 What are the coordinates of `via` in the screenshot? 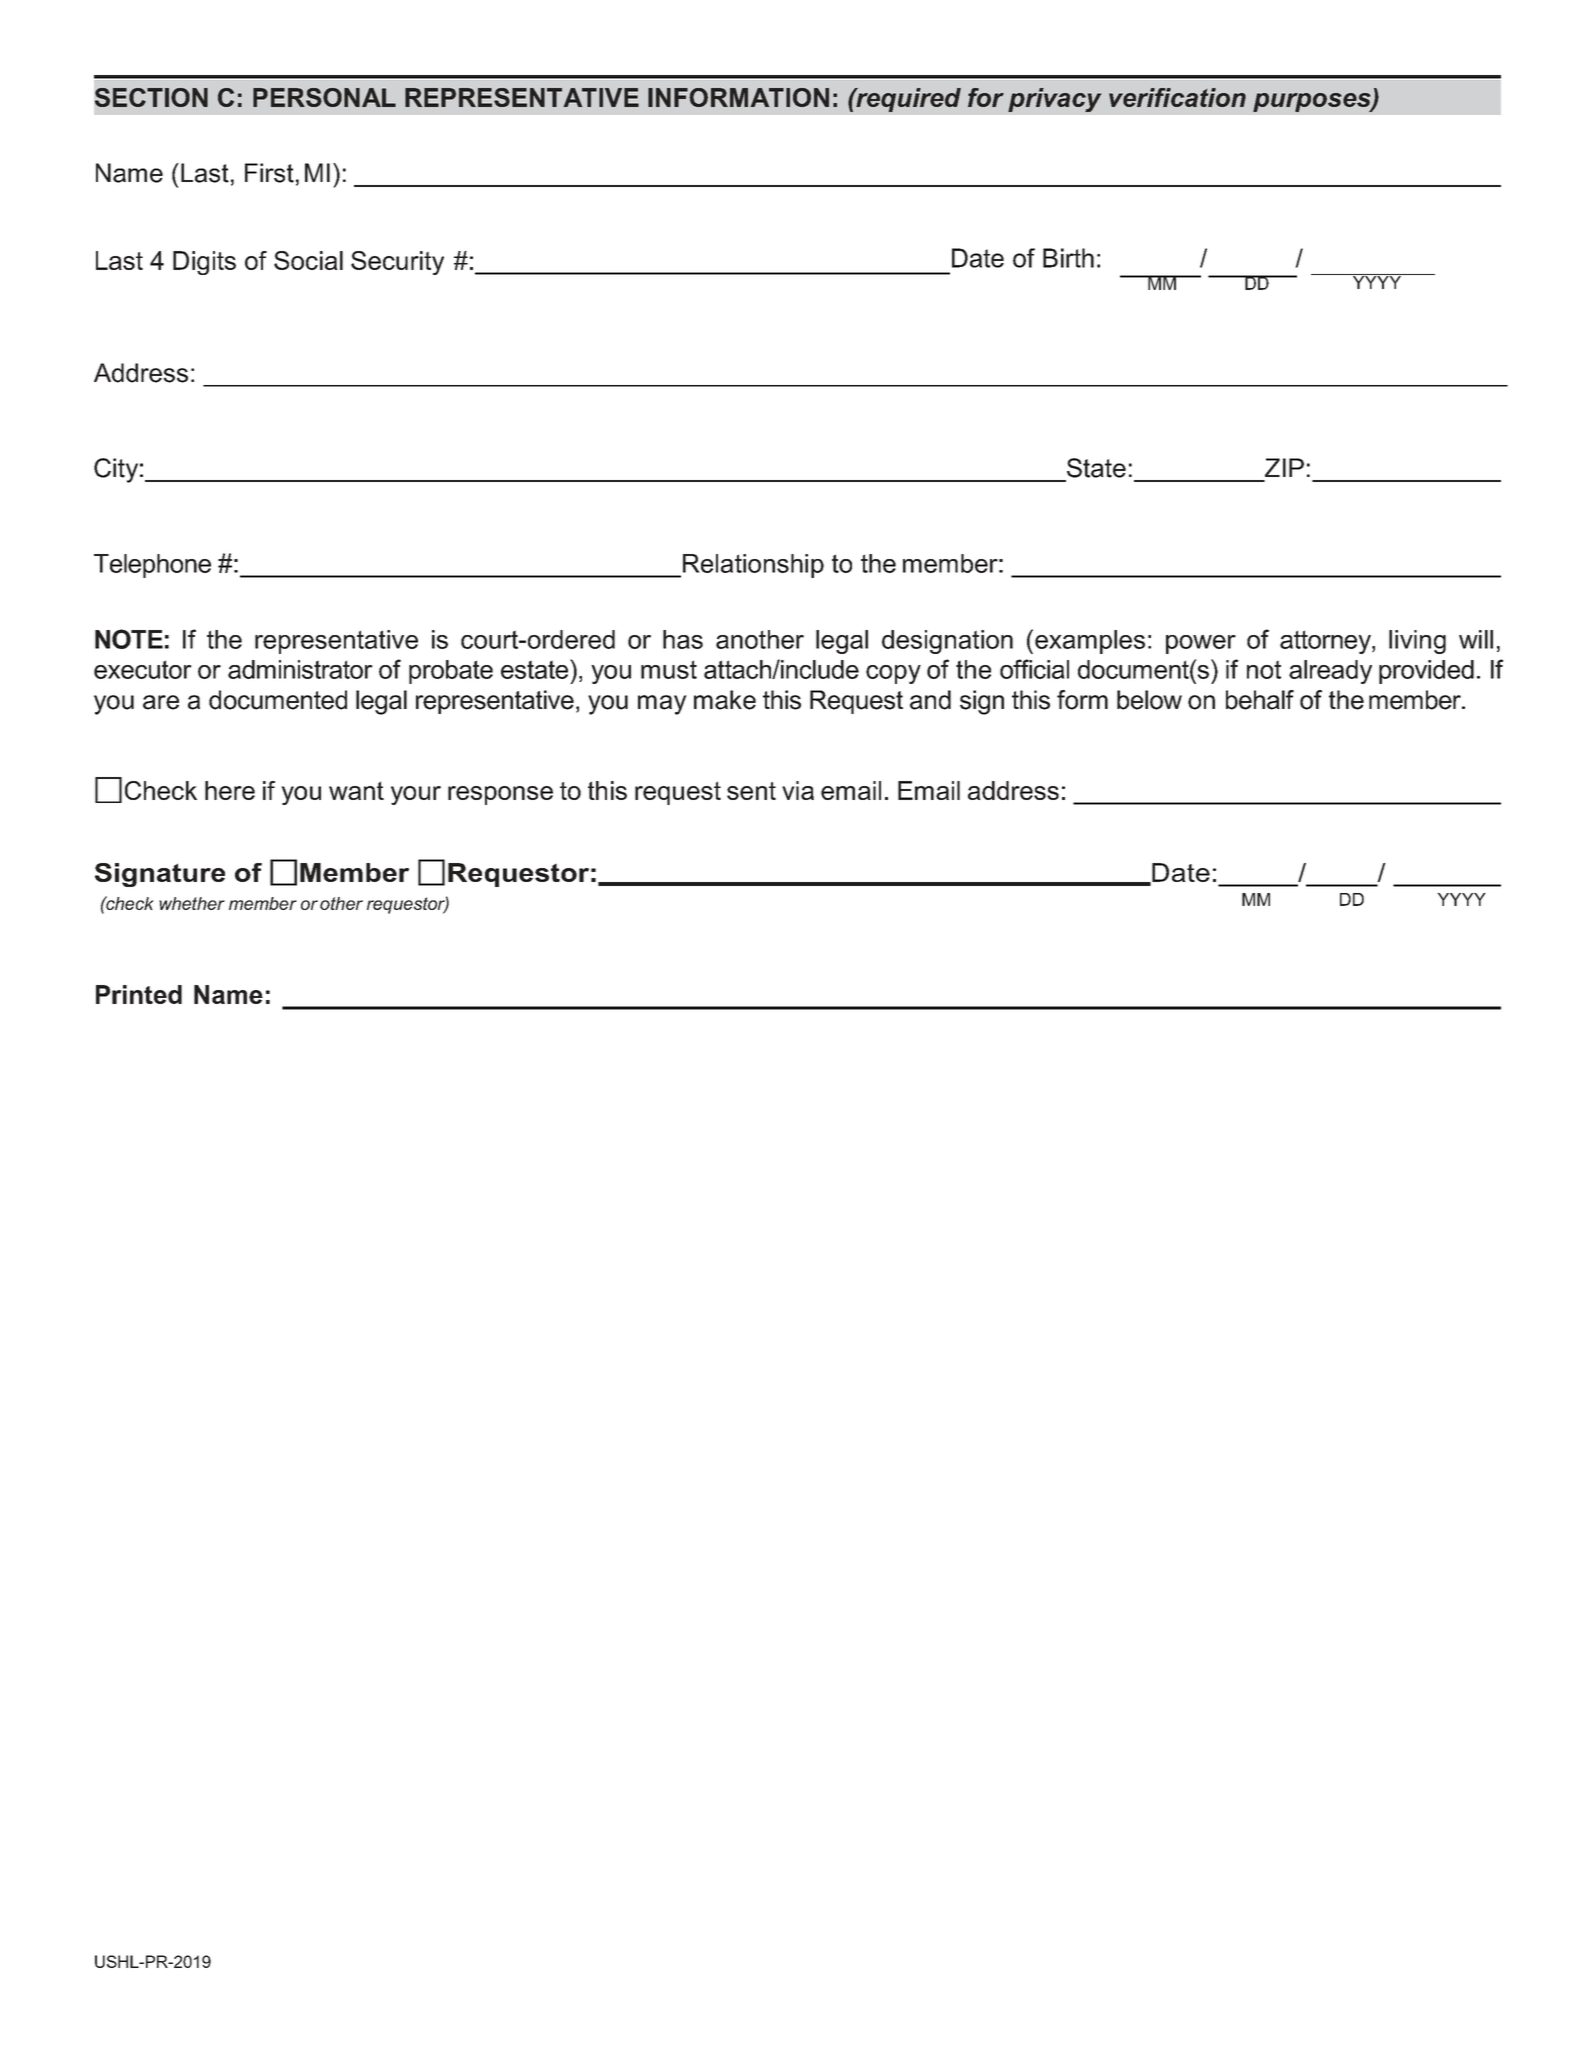 It's located at (798, 790).
